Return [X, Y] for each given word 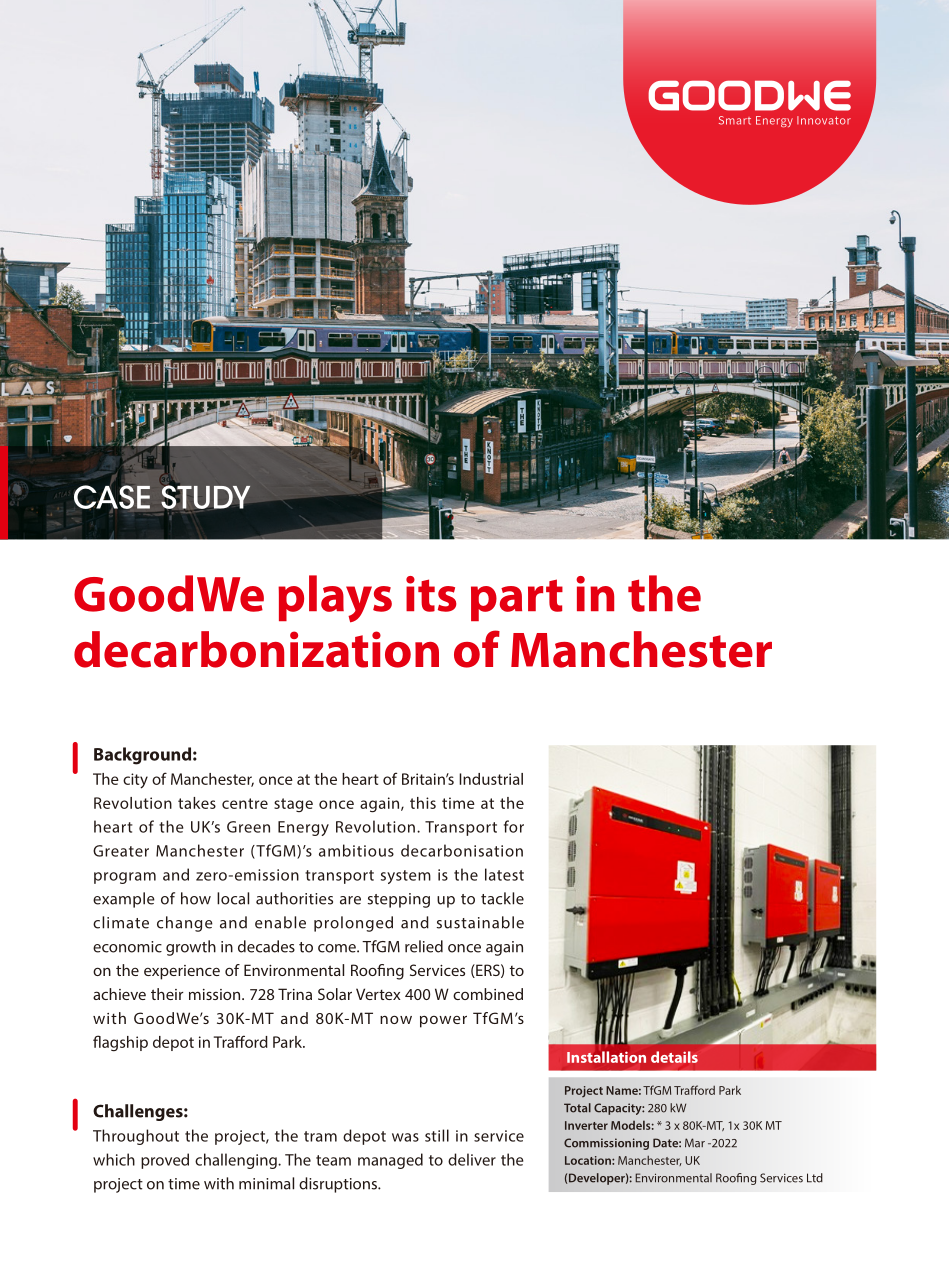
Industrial [491, 779]
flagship [120, 1043]
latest [504, 874]
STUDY [205, 497]
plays [335, 599]
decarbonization [256, 649]
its [431, 594]
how [196, 898]
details [674, 1057]
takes [197, 803]
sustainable [480, 922]
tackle [502, 898]
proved [165, 1161]
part [517, 600]
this [423, 803]
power [443, 1022]
